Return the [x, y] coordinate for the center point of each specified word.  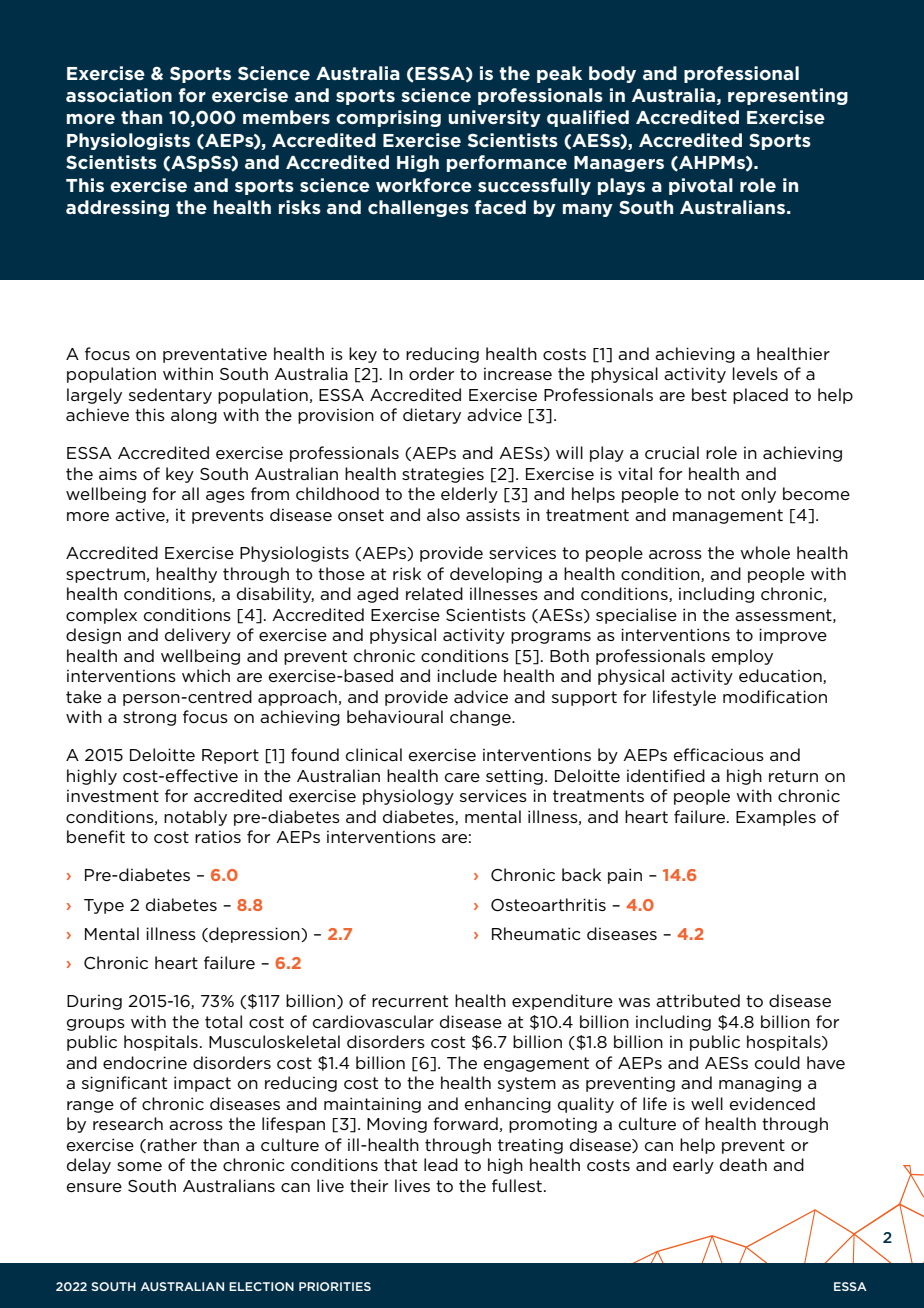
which [206, 675]
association [119, 95]
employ [742, 657]
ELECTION [261, 1286]
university [494, 118]
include [467, 675]
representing [788, 96]
